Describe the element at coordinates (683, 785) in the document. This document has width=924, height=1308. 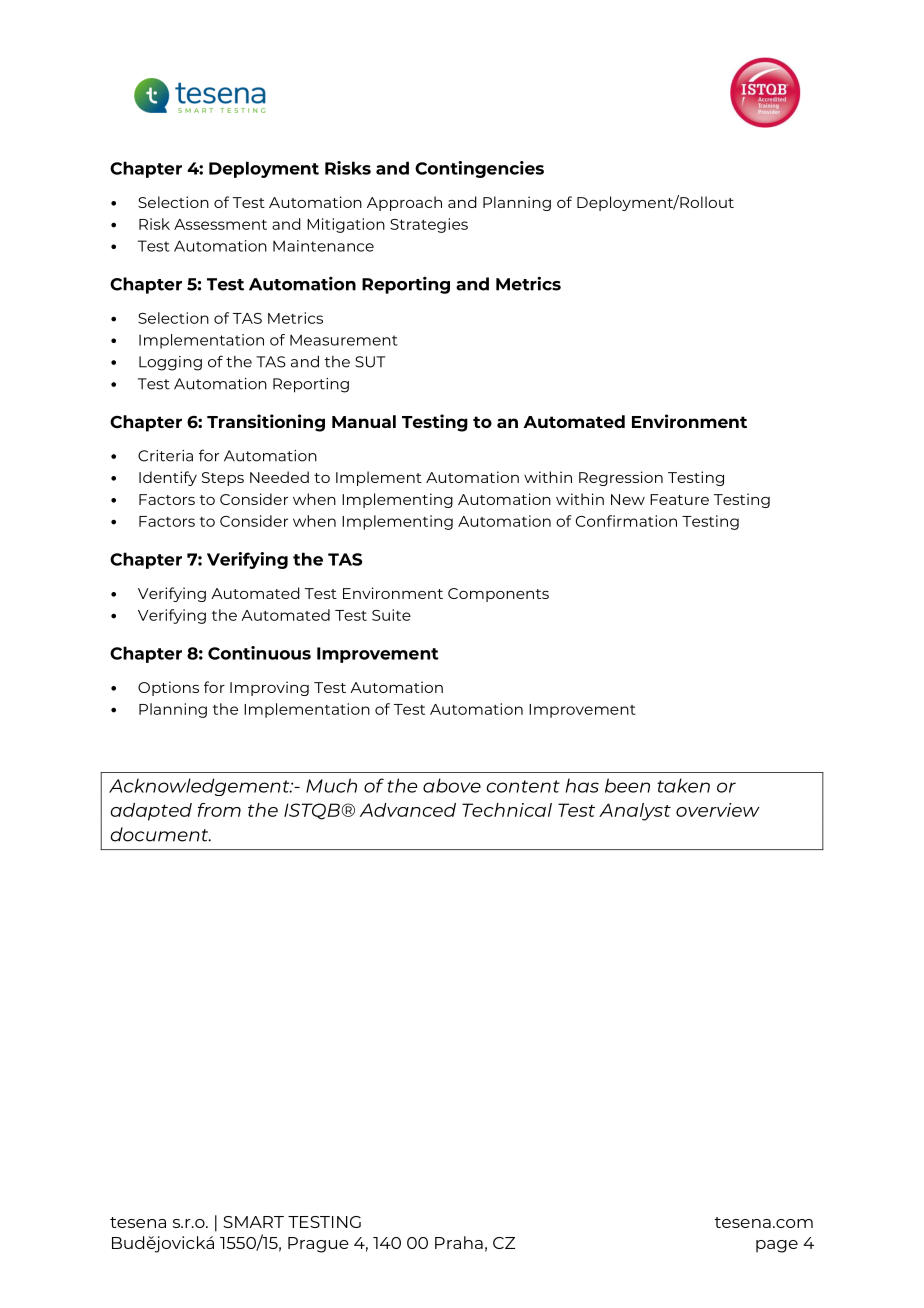
I see `taken` at that location.
